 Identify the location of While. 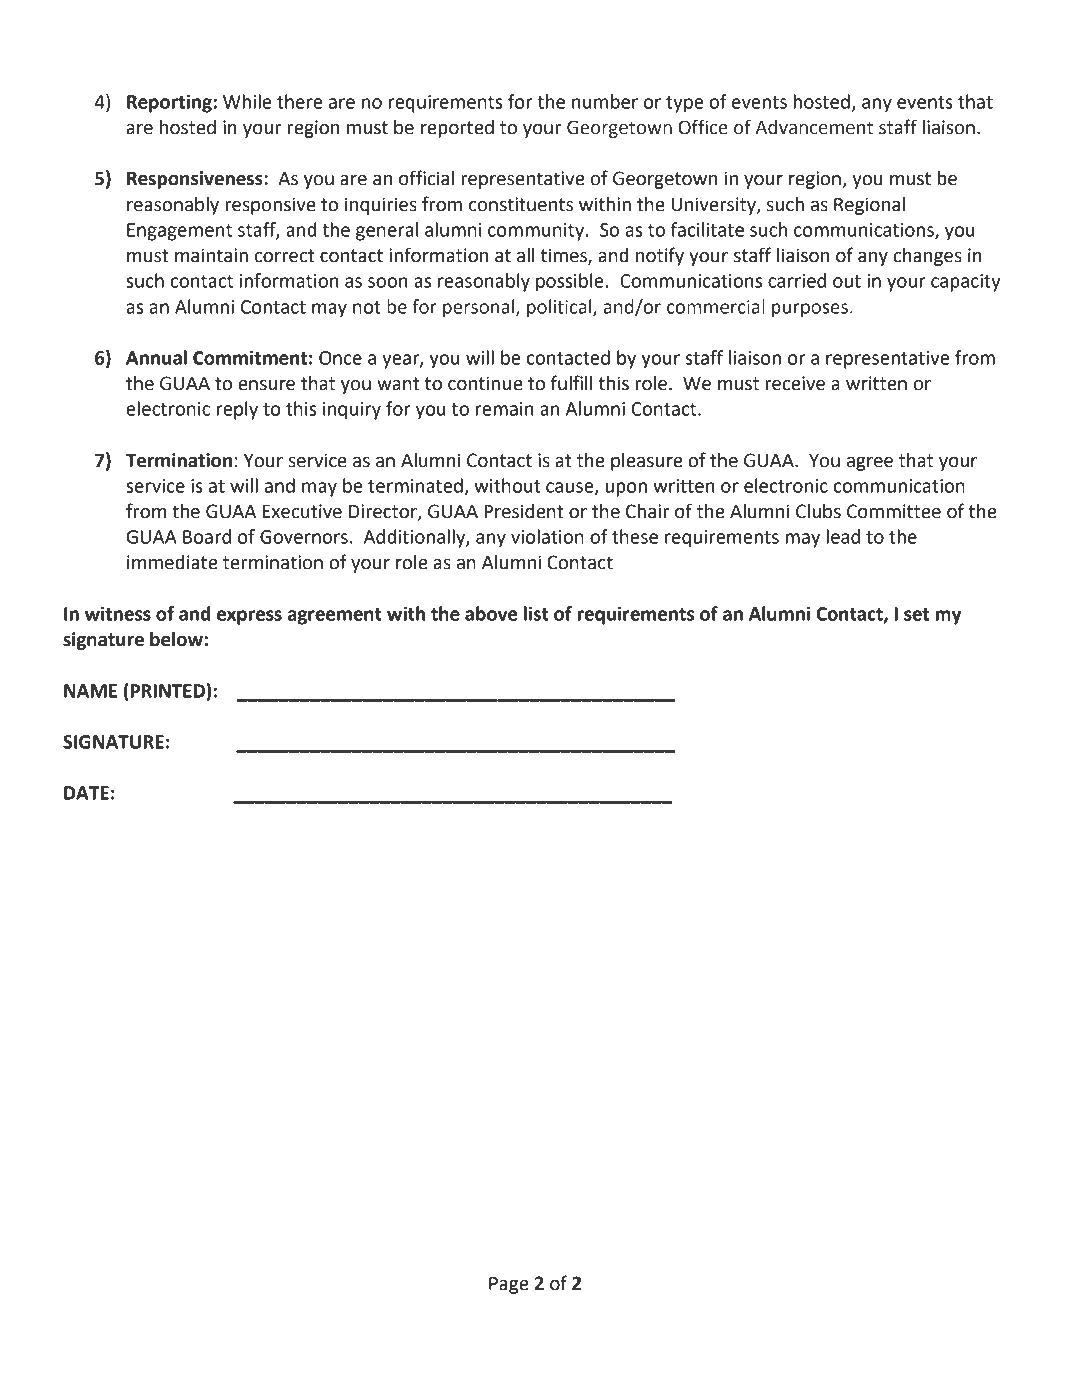
(247, 101).
